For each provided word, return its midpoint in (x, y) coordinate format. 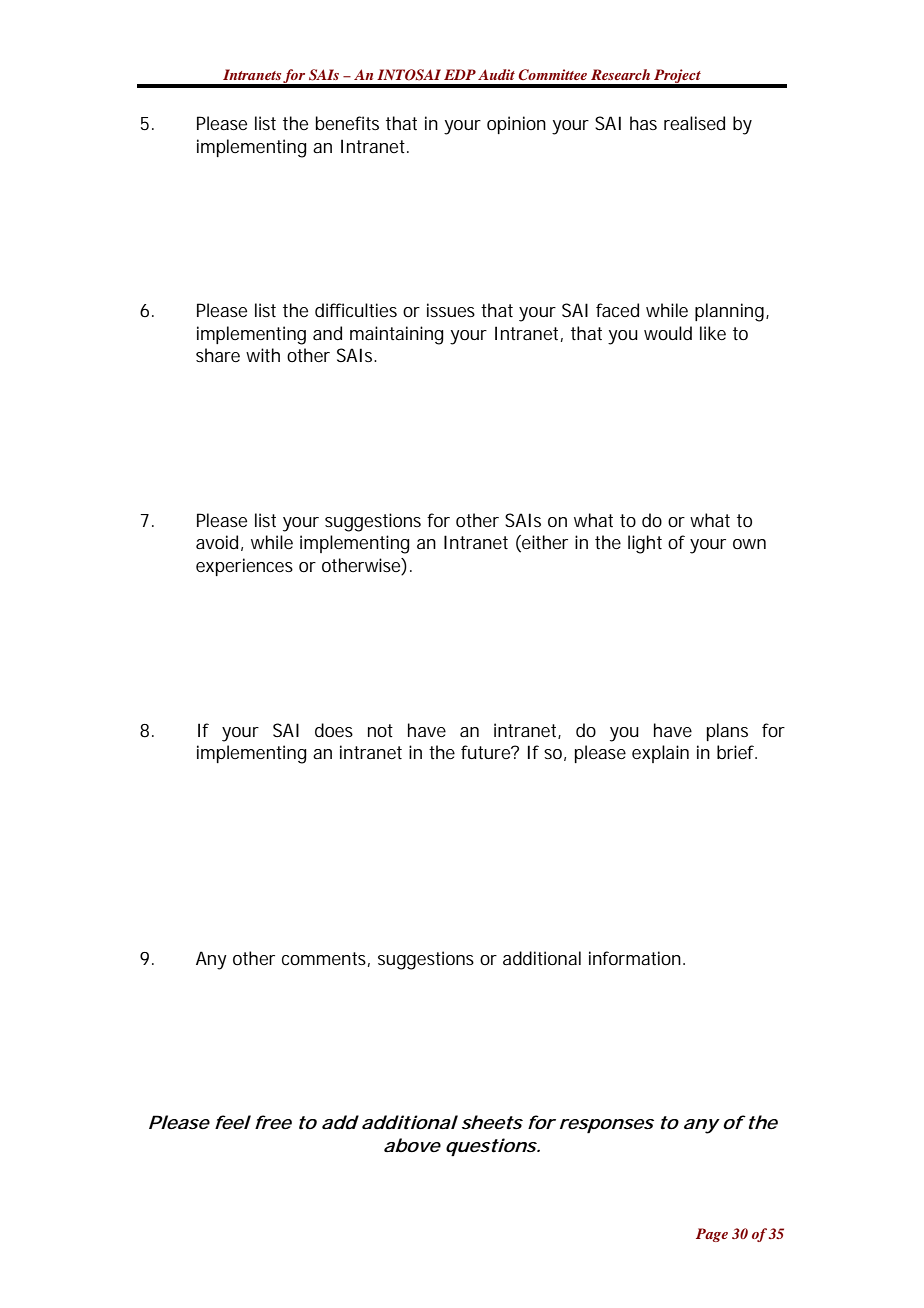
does (334, 730)
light (645, 544)
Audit (496, 74)
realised (694, 123)
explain (660, 754)
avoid (217, 542)
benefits (347, 123)
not (380, 730)
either (544, 543)
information (635, 958)
